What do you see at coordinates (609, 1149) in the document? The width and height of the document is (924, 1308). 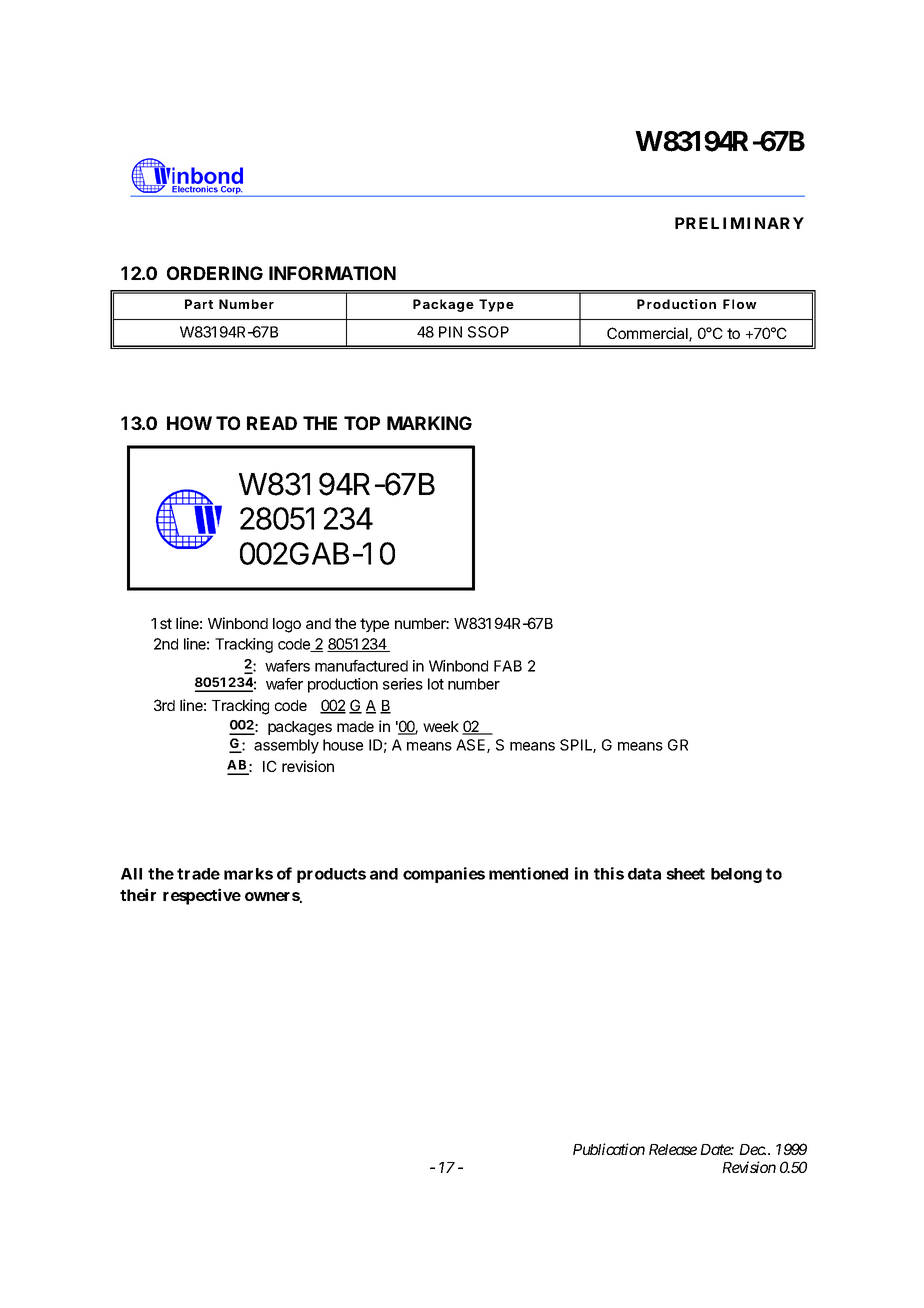 I see `Publication` at bounding box center [609, 1149].
